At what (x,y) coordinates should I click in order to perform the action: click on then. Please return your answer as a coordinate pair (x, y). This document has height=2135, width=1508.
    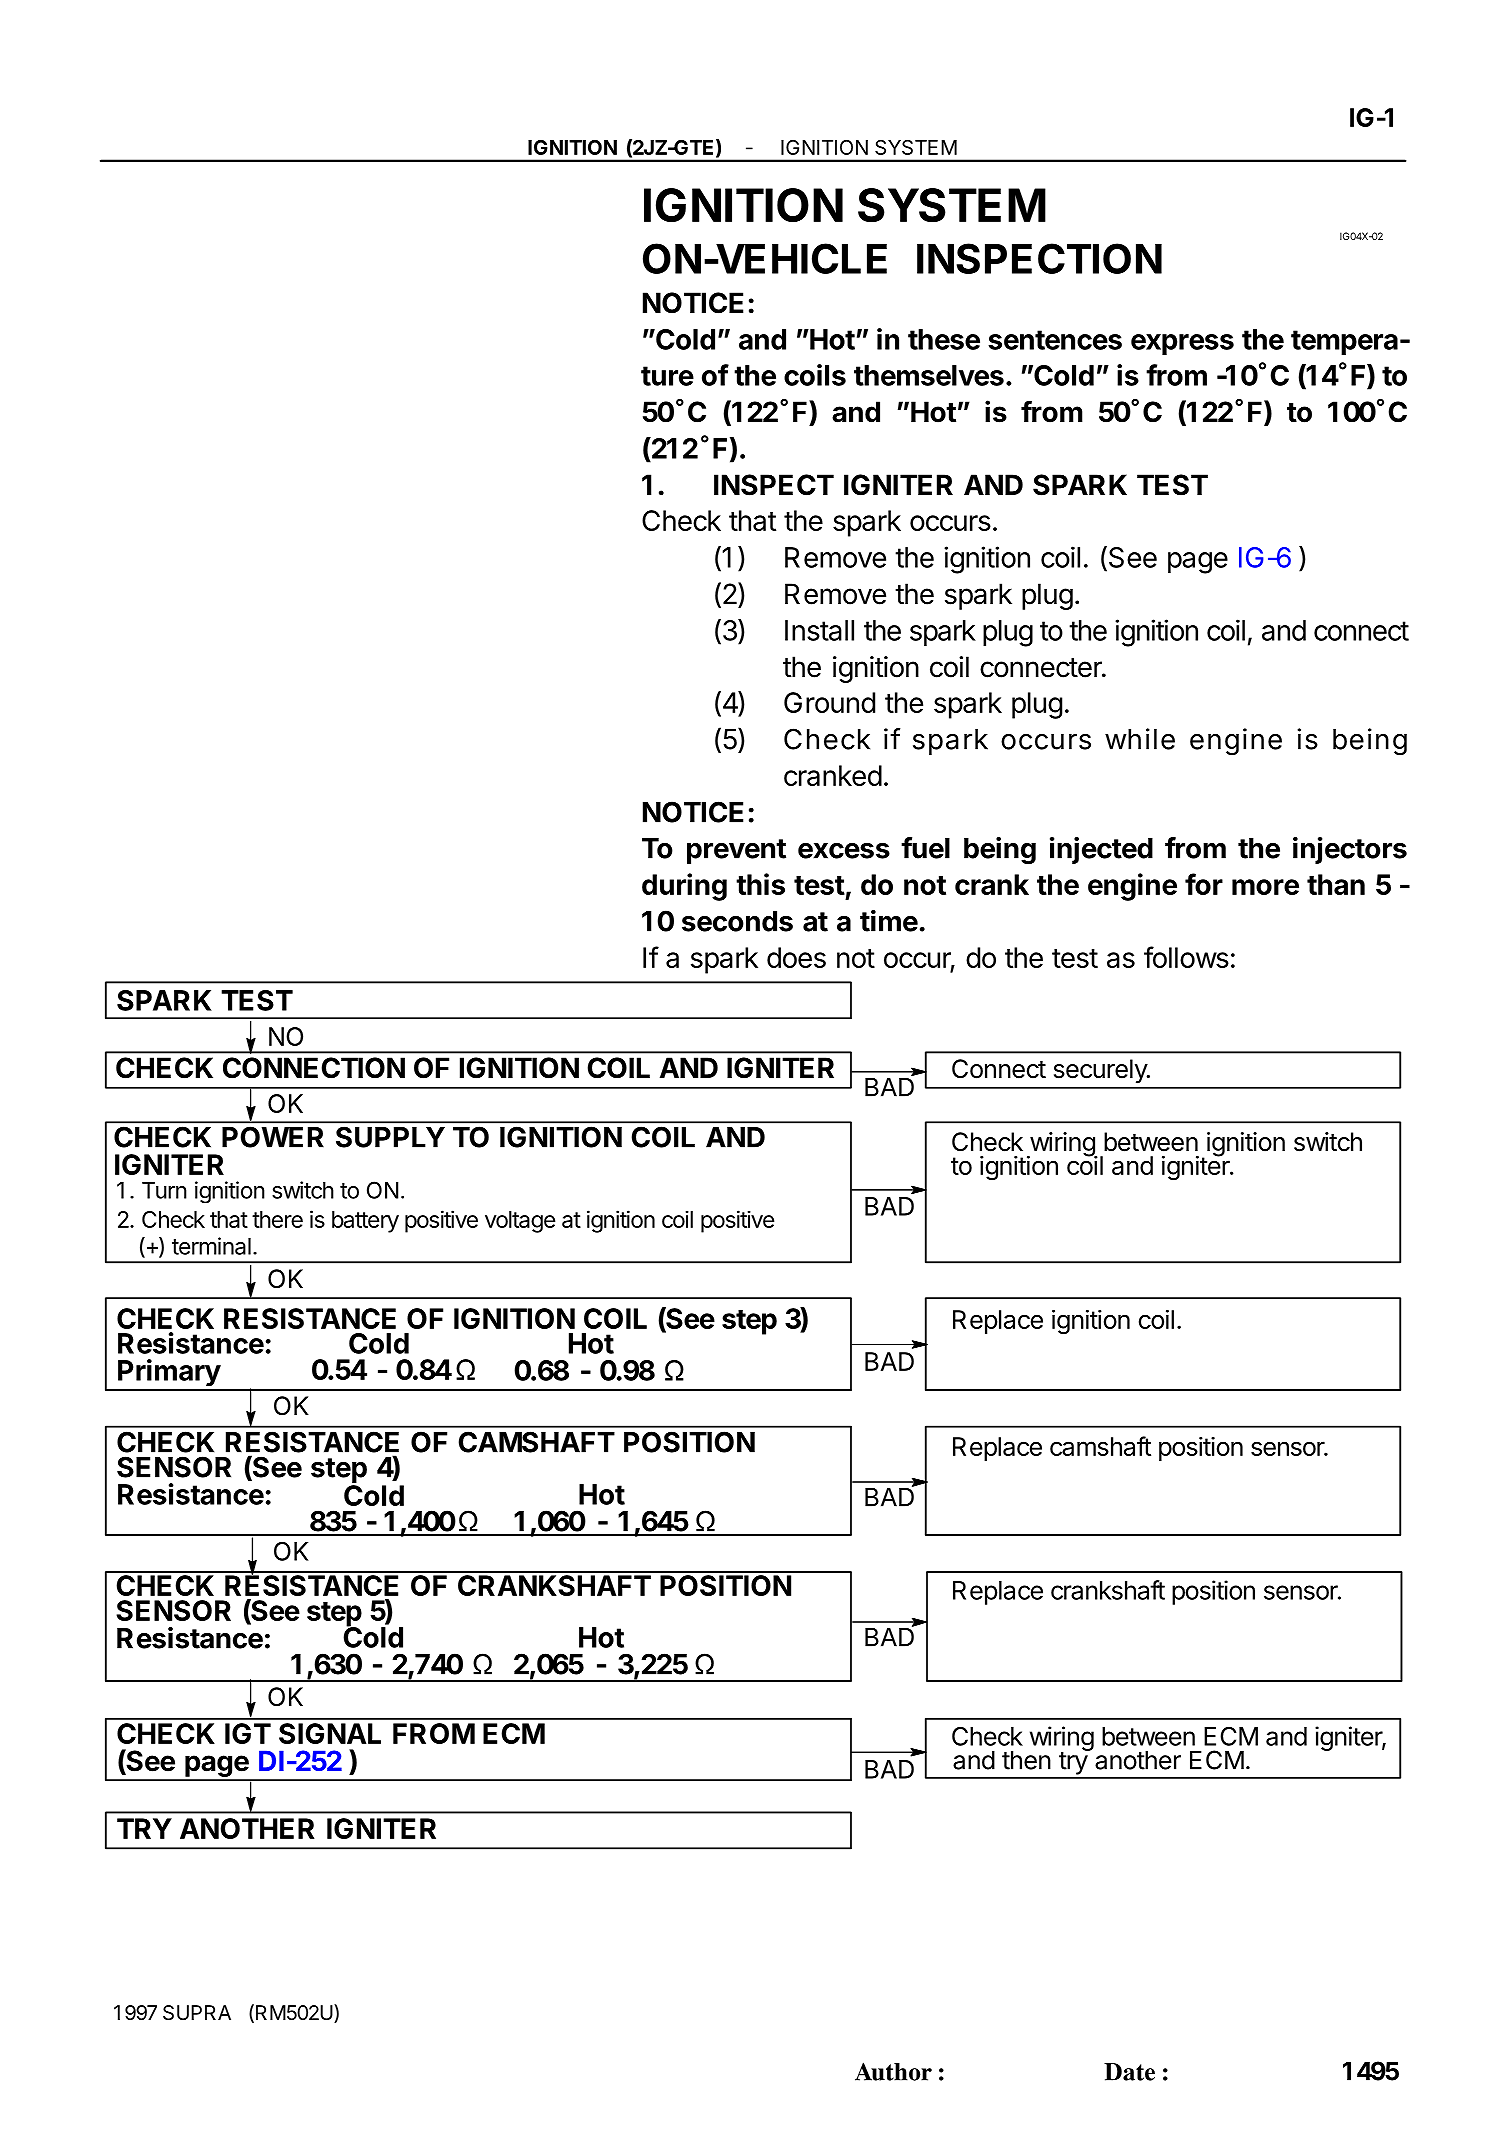
    Looking at the image, I should click on (1026, 1760).
